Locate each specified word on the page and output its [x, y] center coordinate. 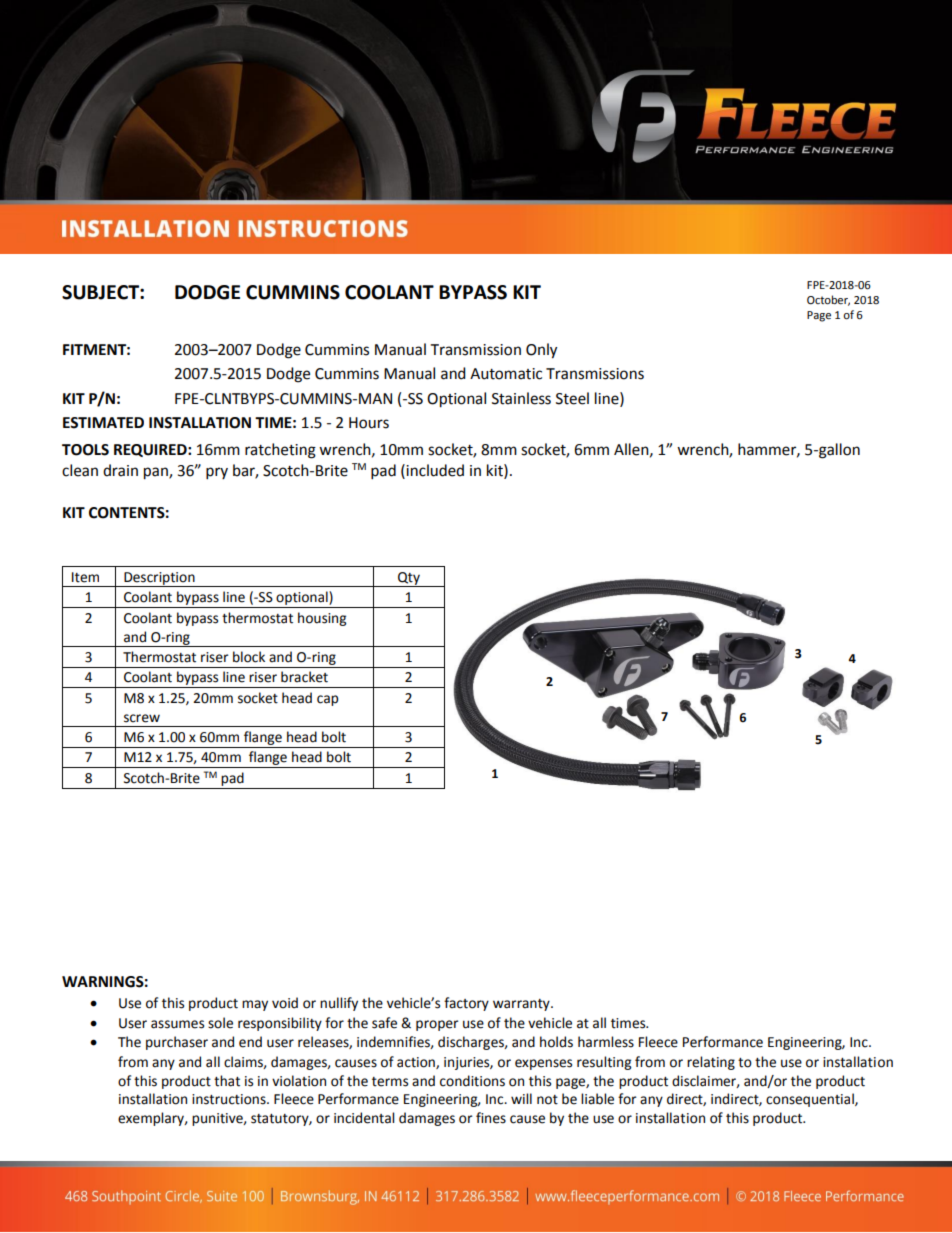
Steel [572, 398]
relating [711, 1063]
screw [142, 718]
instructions [230, 1099]
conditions [472, 1081]
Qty [409, 579]
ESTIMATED [103, 423]
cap [327, 700]
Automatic [506, 374]
